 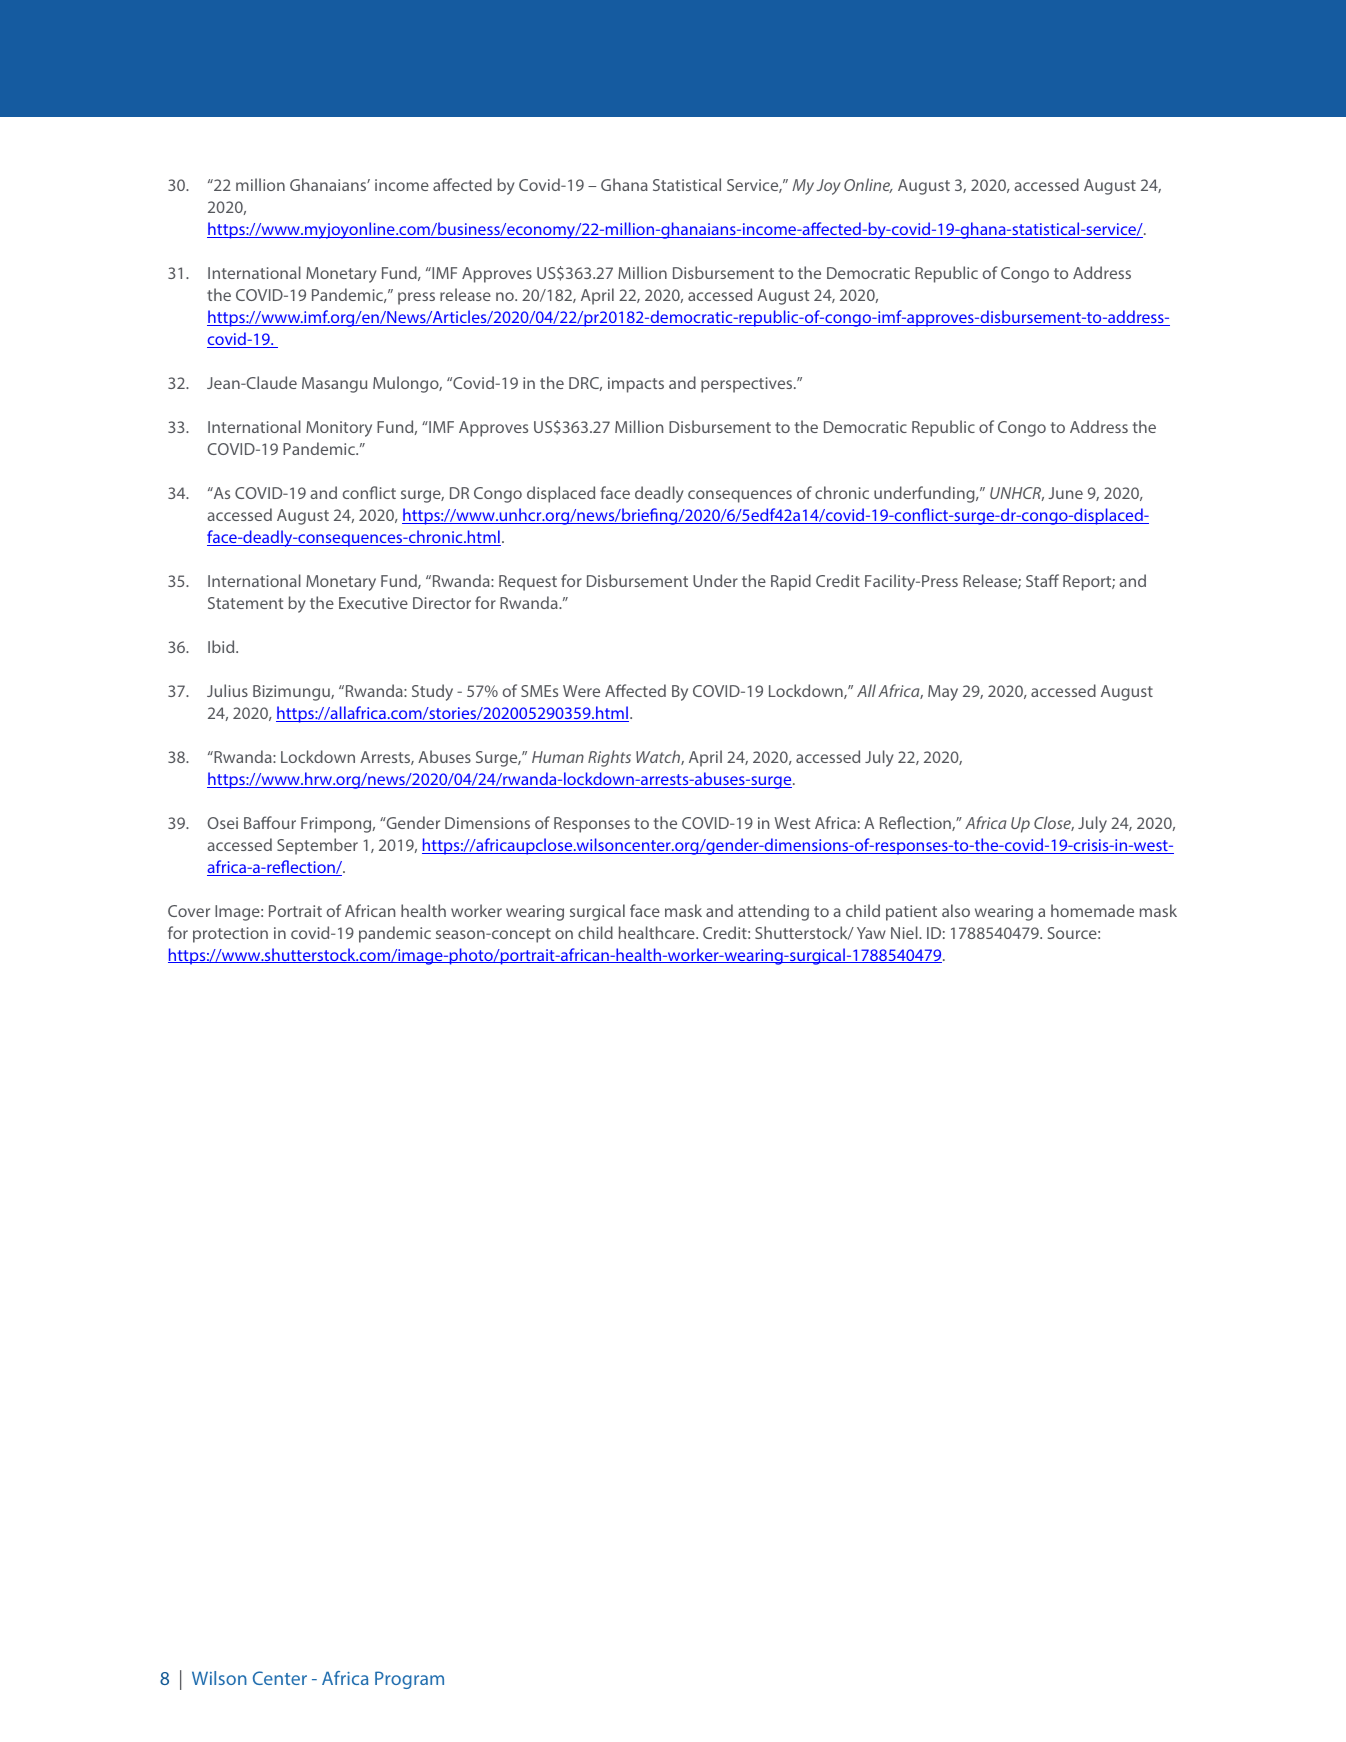 I want to click on attending, so click(x=773, y=912).
